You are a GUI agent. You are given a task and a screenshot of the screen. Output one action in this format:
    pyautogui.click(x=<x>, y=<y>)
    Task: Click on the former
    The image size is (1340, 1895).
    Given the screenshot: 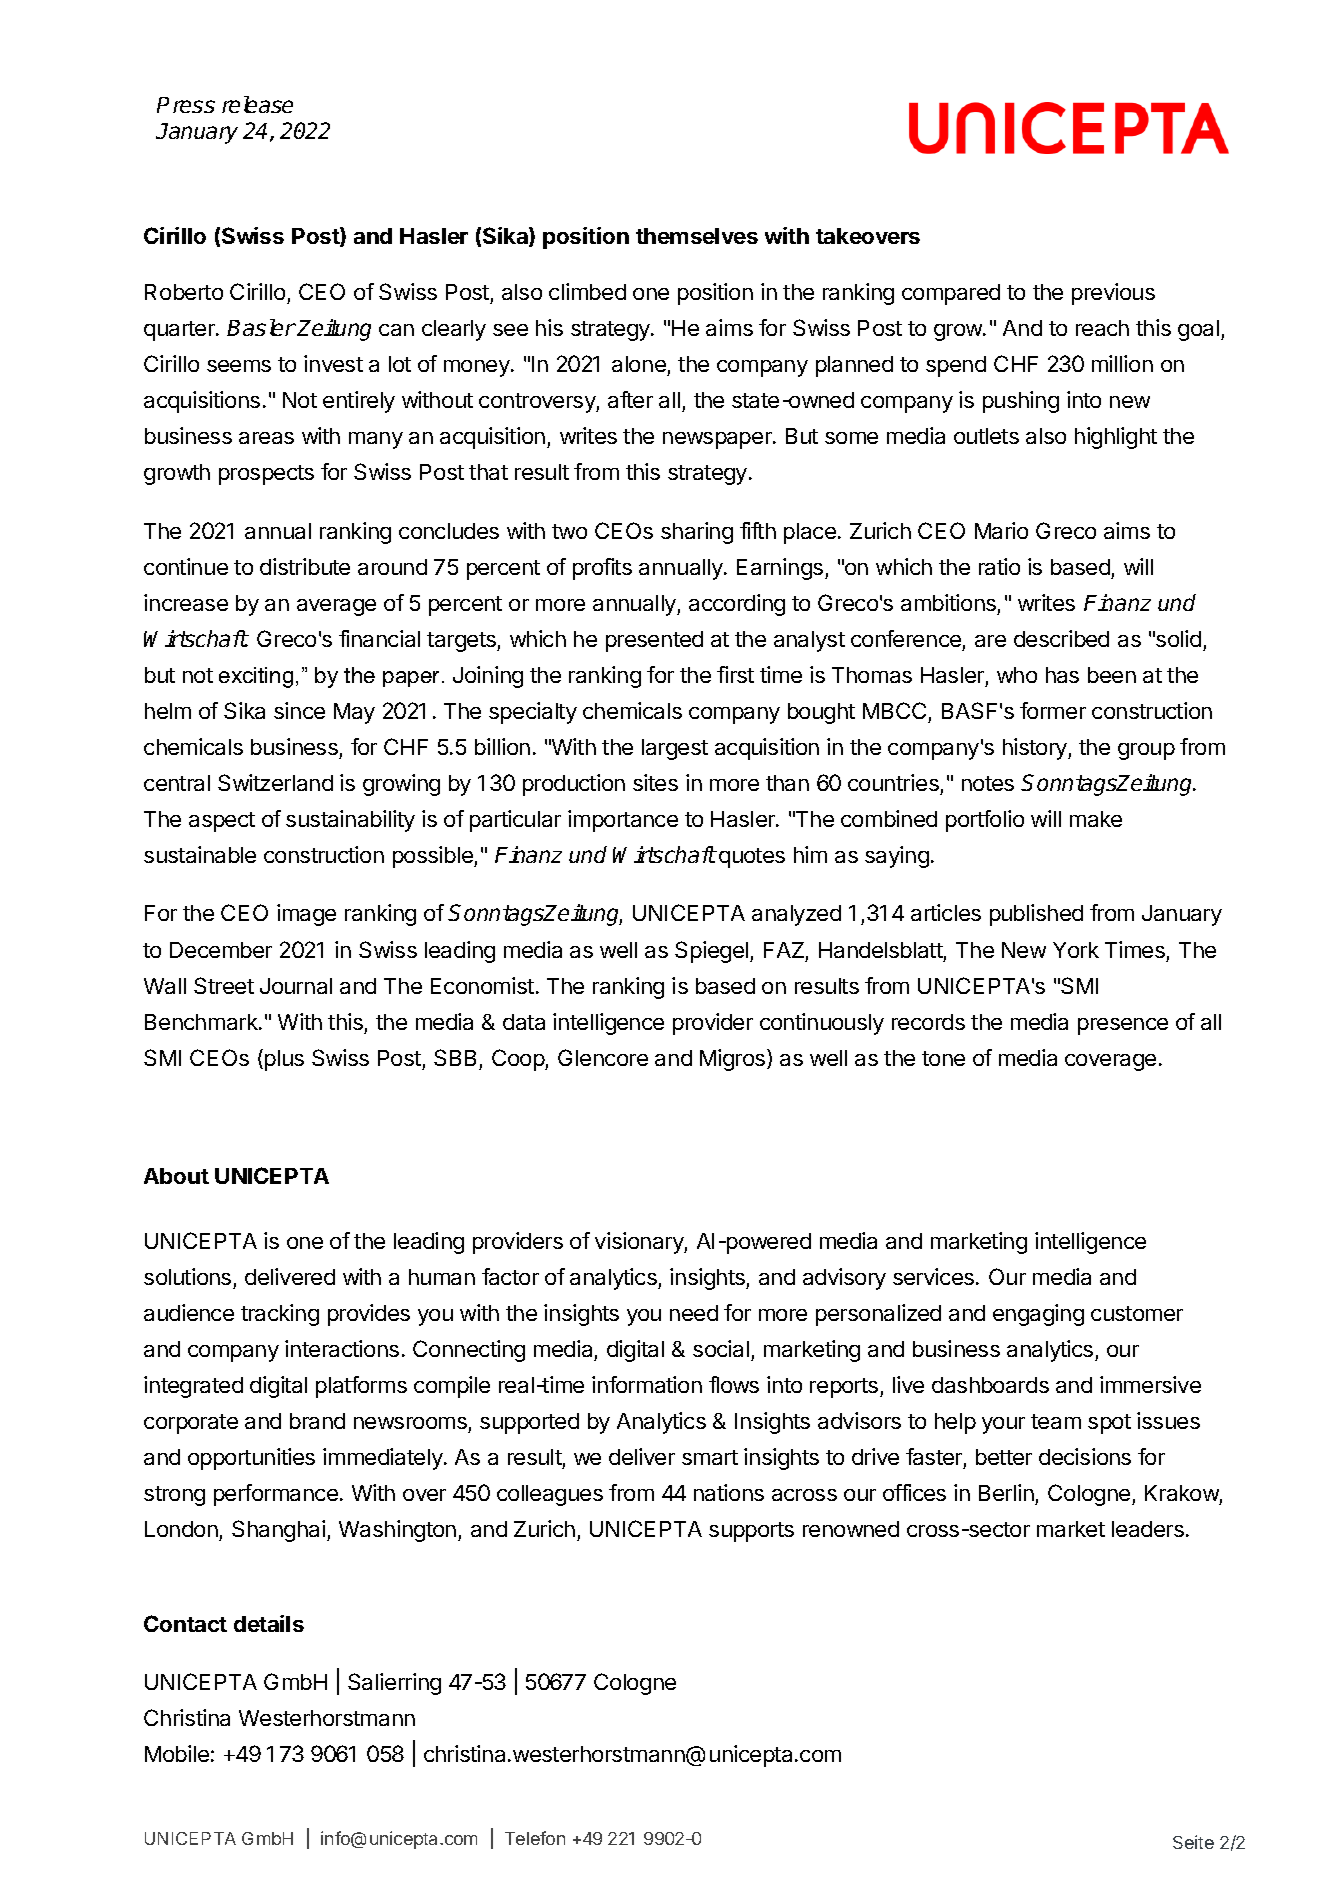 What is the action you would take?
    pyautogui.click(x=1053, y=710)
